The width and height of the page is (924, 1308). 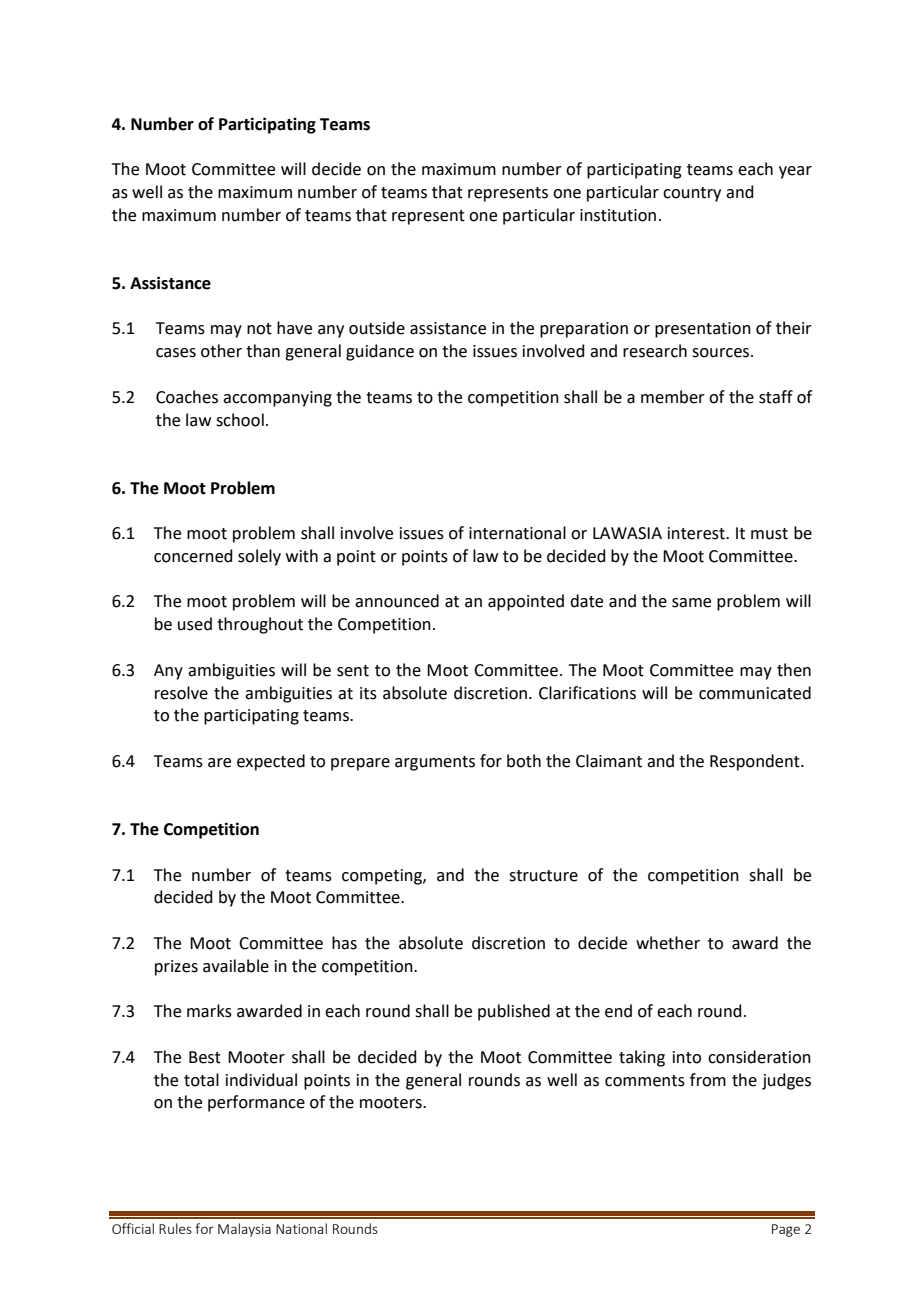 What do you see at coordinates (618, 215) in the page?
I see `institution` at bounding box center [618, 215].
